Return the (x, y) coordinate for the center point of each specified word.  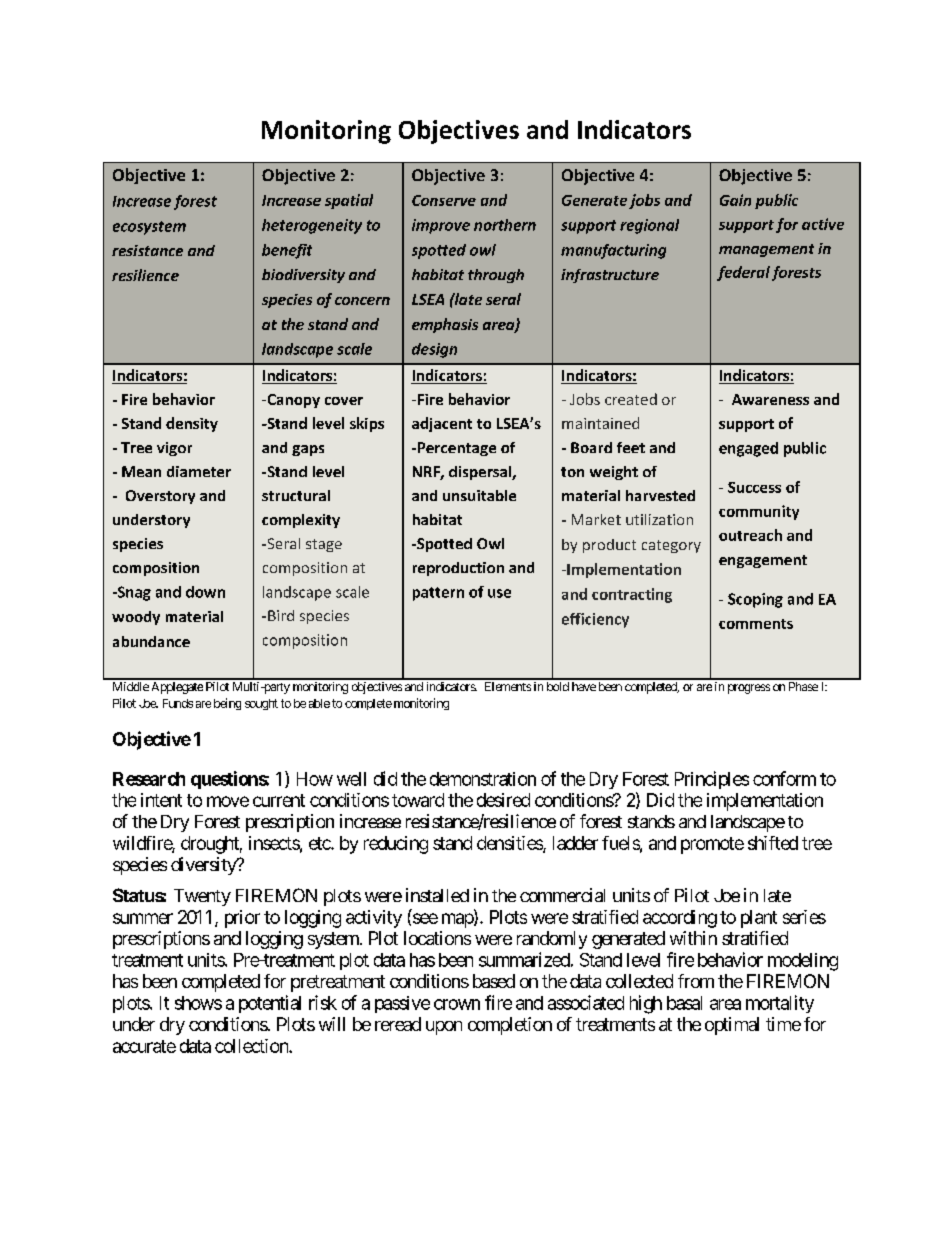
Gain (735, 200)
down (205, 592)
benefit (287, 251)
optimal (732, 1026)
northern (505, 225)
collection (252, 1046)
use (499, 593)
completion (510, 1026)
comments (756, 624)
